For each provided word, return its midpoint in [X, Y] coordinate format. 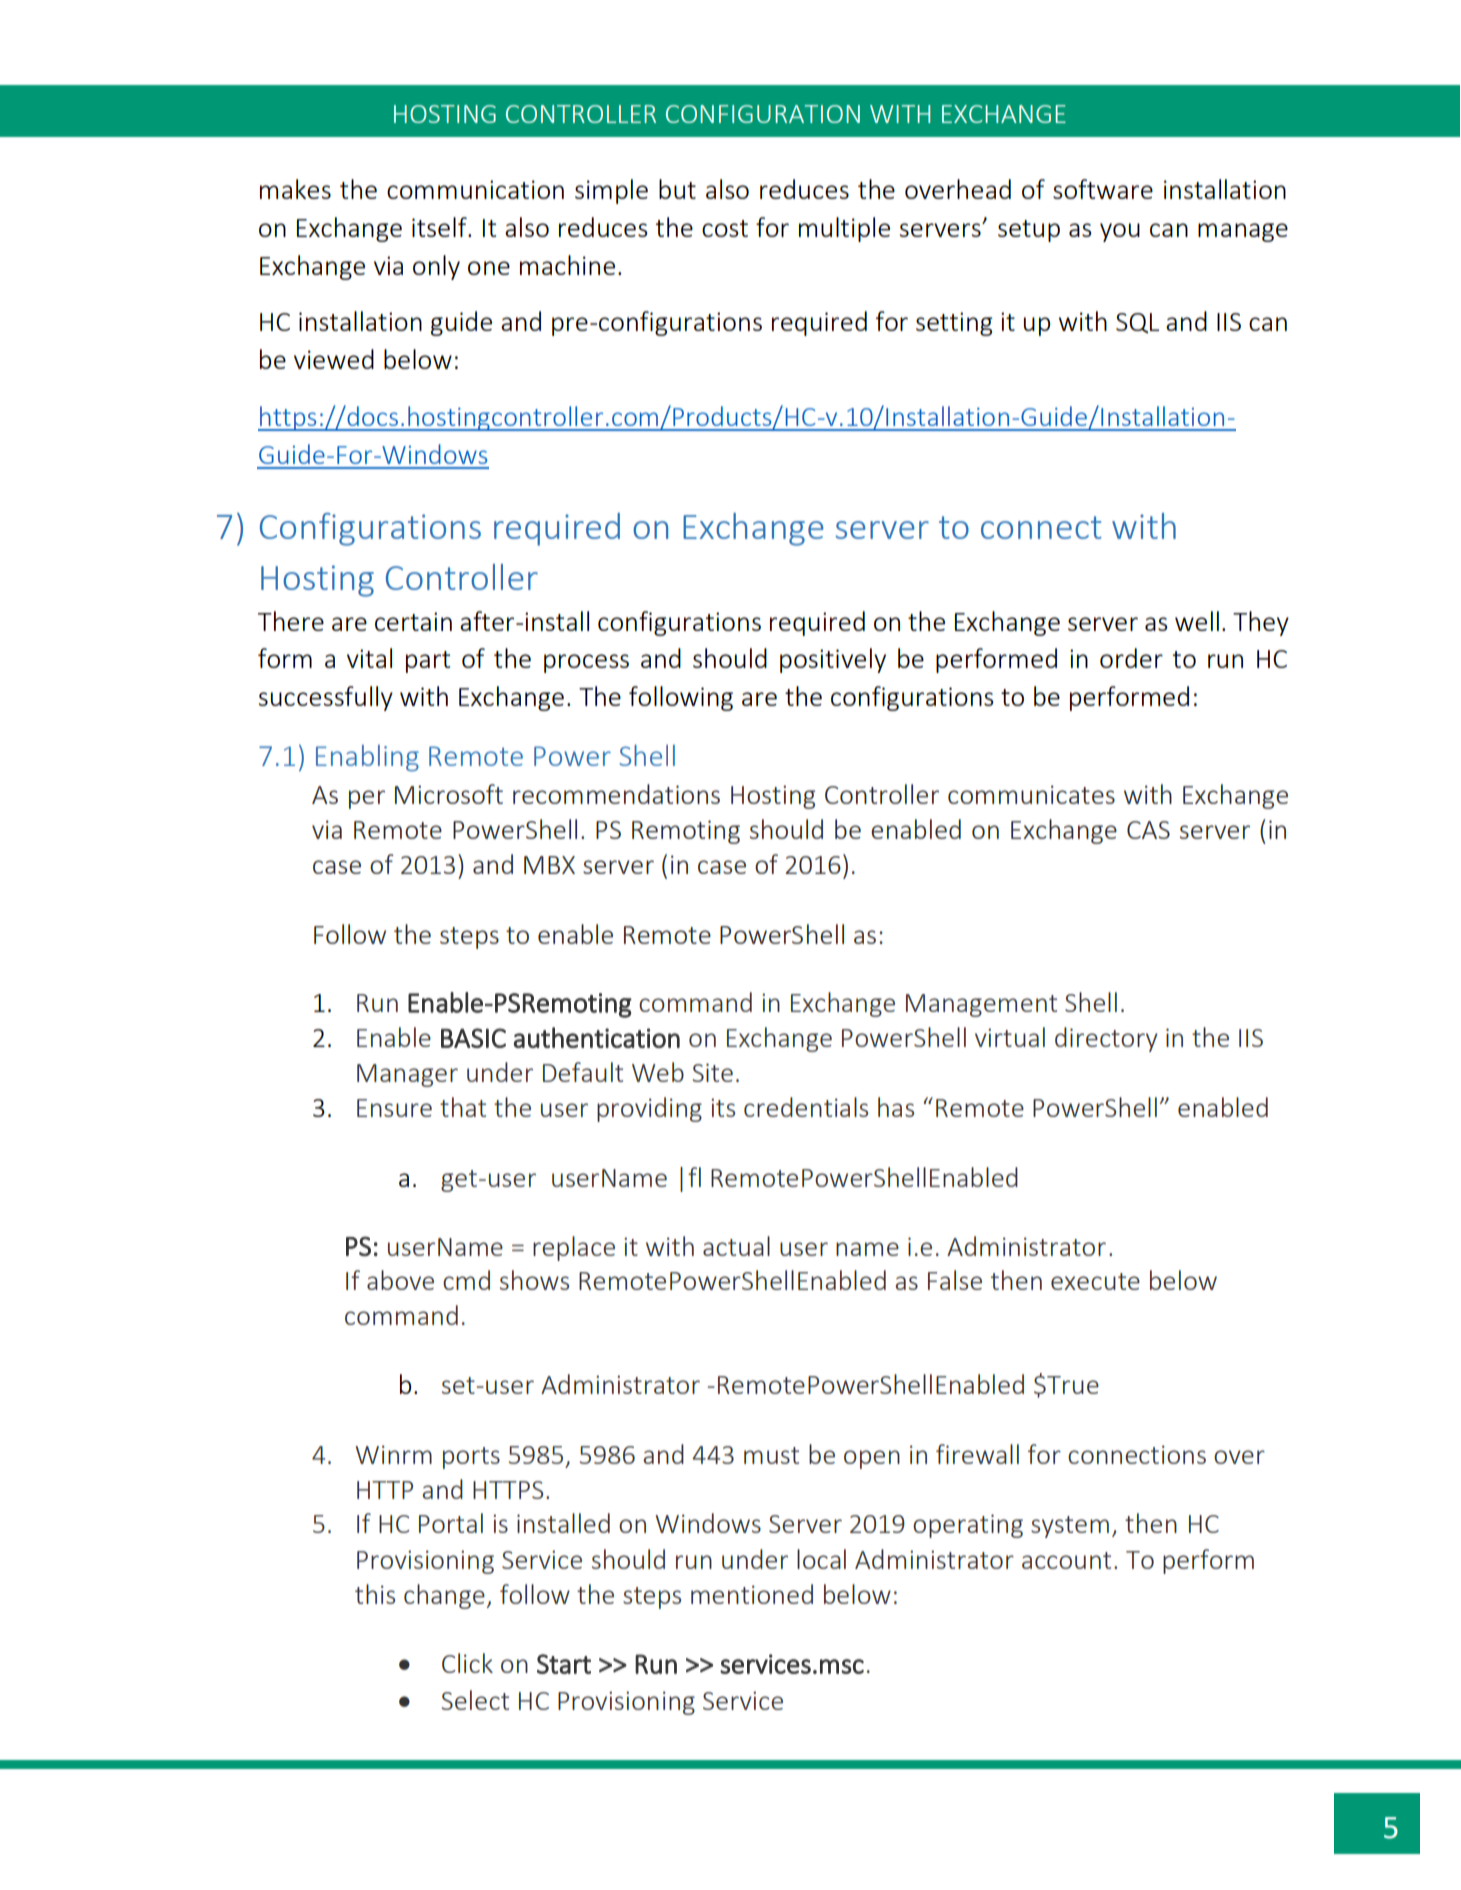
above [400, 1280]
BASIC [473, 1038]
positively [833, 660]
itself [440, 227]
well [1197, 621]
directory [1106, 1039]
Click [467, 1663]
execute [1095, 1281]
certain [413, 621]
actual [736, 1246]
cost [725, 228]
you [1120, 232]
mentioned [752, 1594]
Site [713, 1072]
